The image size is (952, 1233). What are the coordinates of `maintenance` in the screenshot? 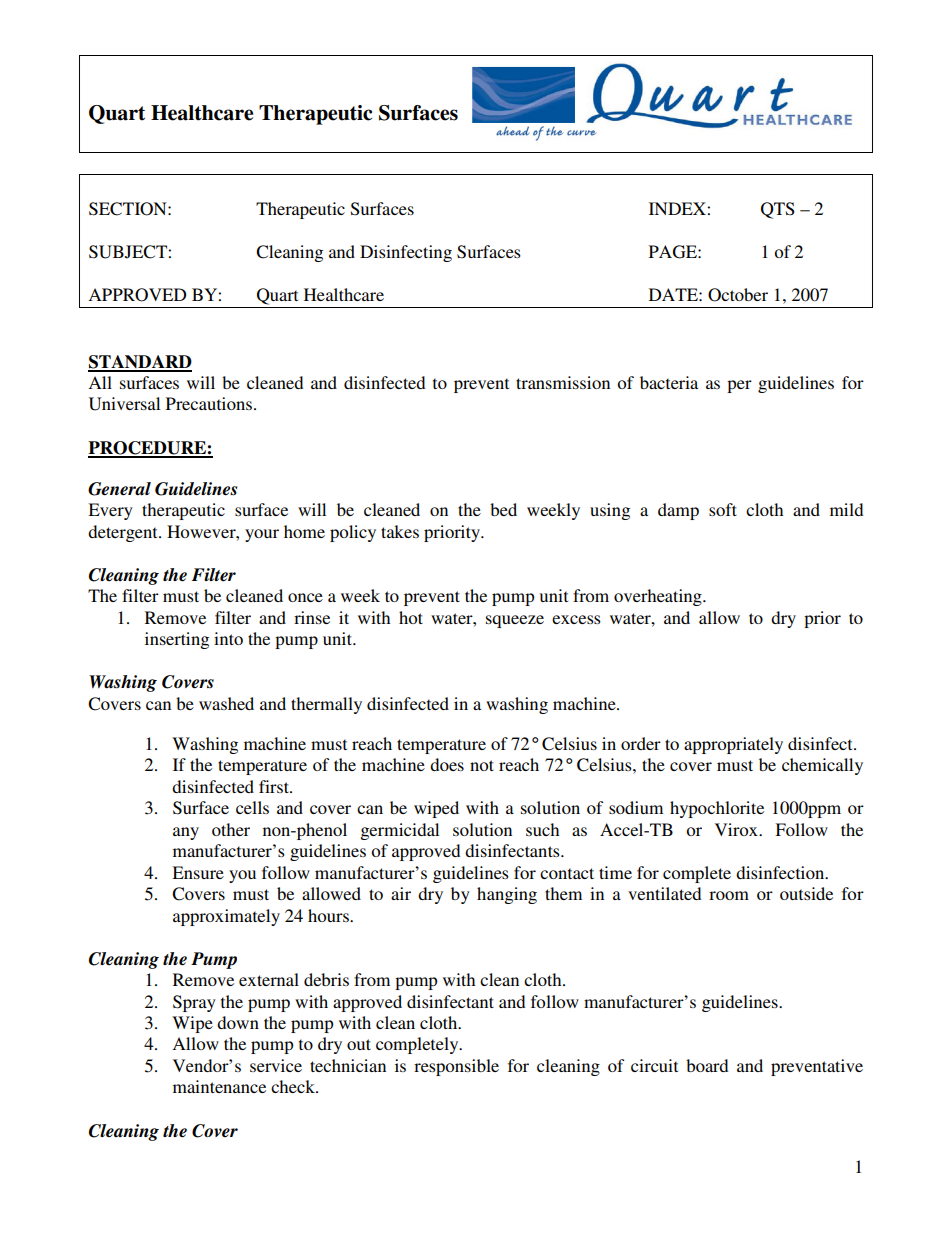 It's located at (219, 1086).
